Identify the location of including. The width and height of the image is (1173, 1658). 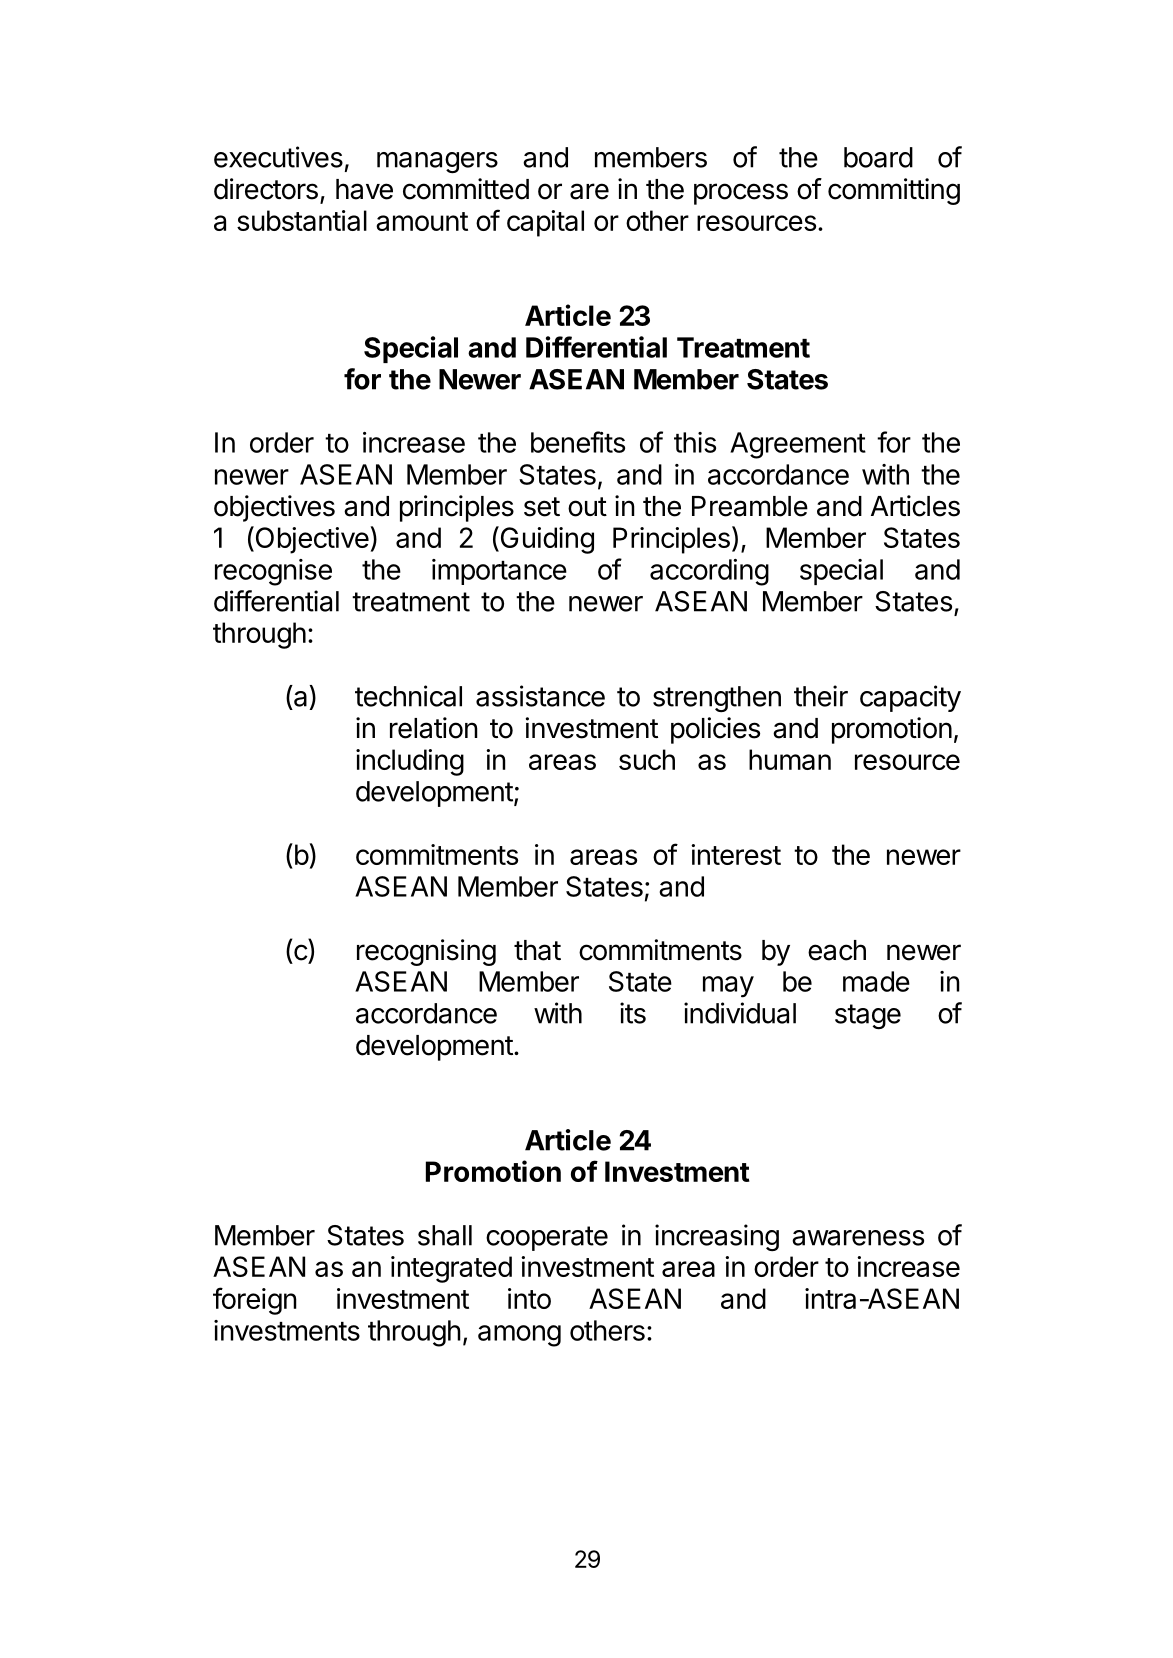
(410, 762).
